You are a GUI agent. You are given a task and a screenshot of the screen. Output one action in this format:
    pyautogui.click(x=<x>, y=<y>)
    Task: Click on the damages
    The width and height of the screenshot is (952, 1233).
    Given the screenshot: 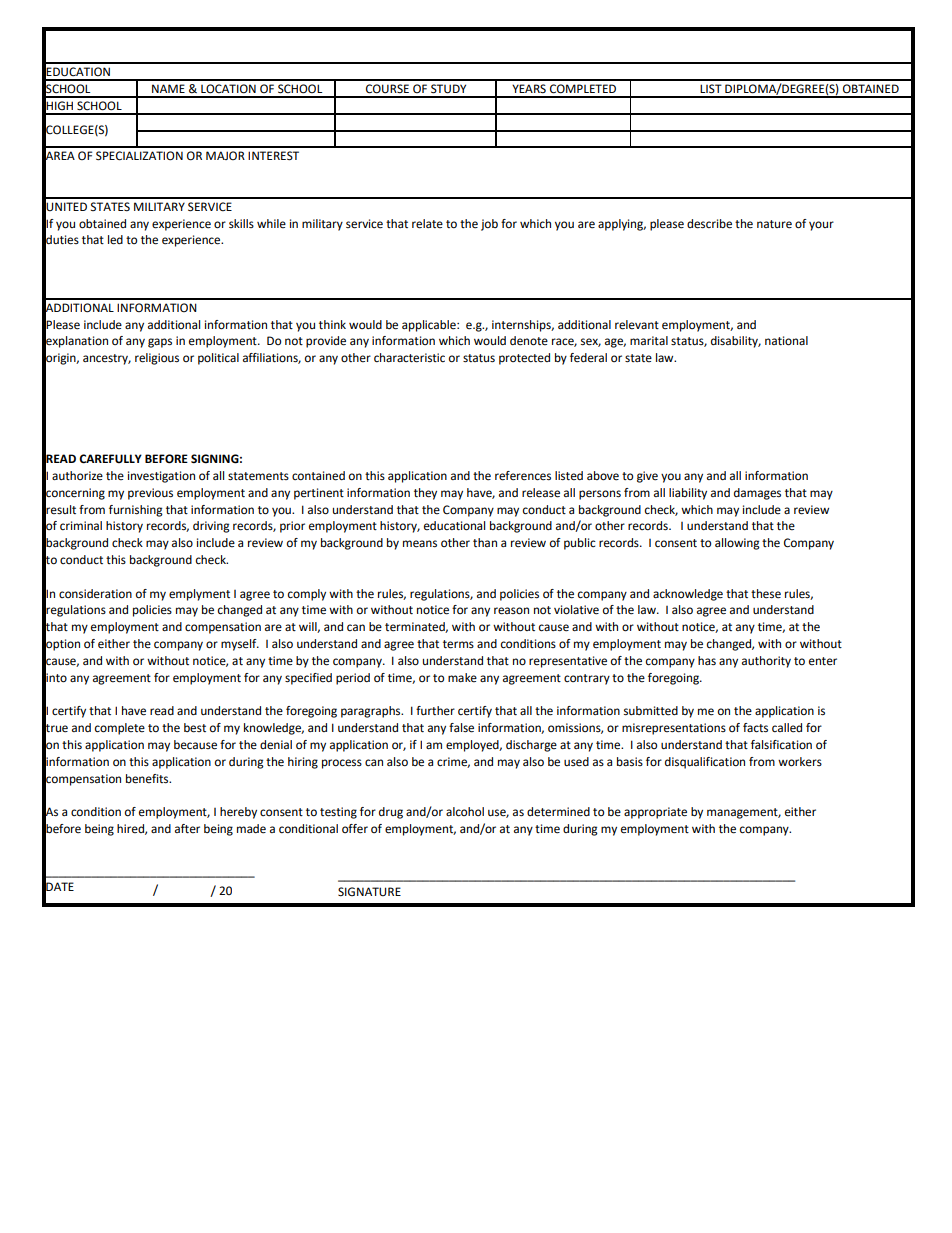 What is the action you would take?
    pyautogui.click(x=757, y=494)
